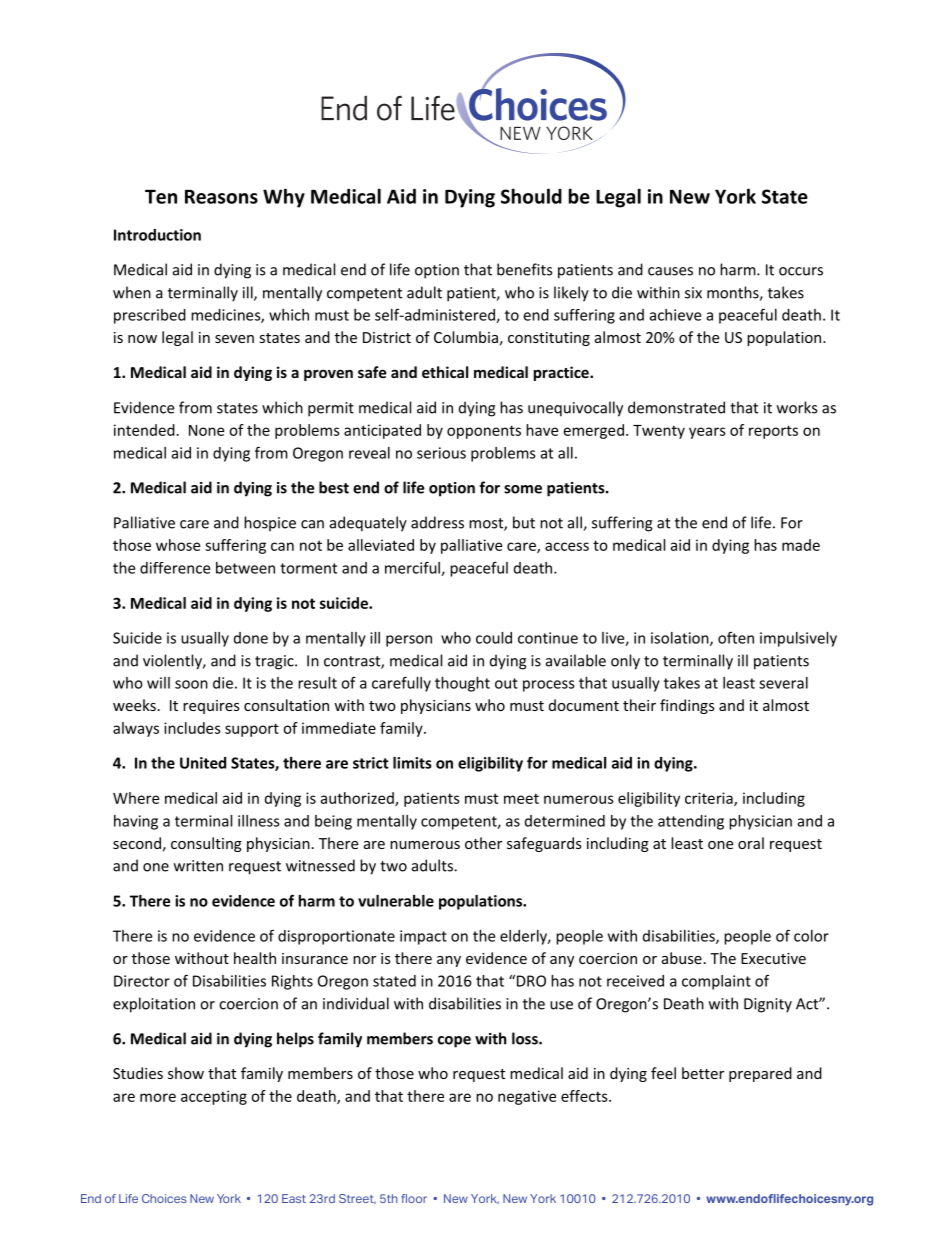 Image resolution: width=952 pixels, height=1233 pixels. What do you see at coordinates (441, 453) in the screenshot?
I see `serious` at bounding box center [441, 453].
